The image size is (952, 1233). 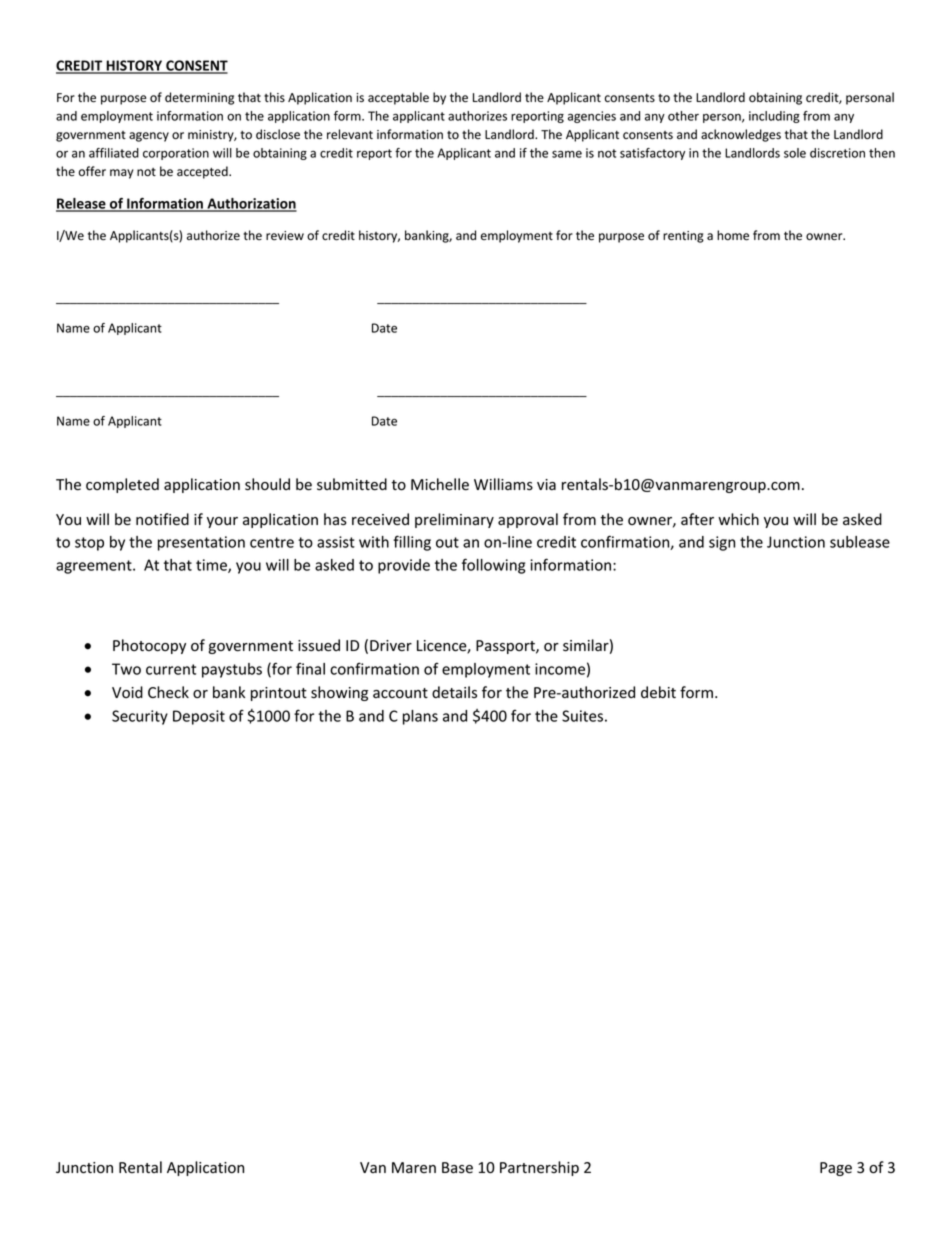 I want to click on agency, so click(x=149, y=137).
